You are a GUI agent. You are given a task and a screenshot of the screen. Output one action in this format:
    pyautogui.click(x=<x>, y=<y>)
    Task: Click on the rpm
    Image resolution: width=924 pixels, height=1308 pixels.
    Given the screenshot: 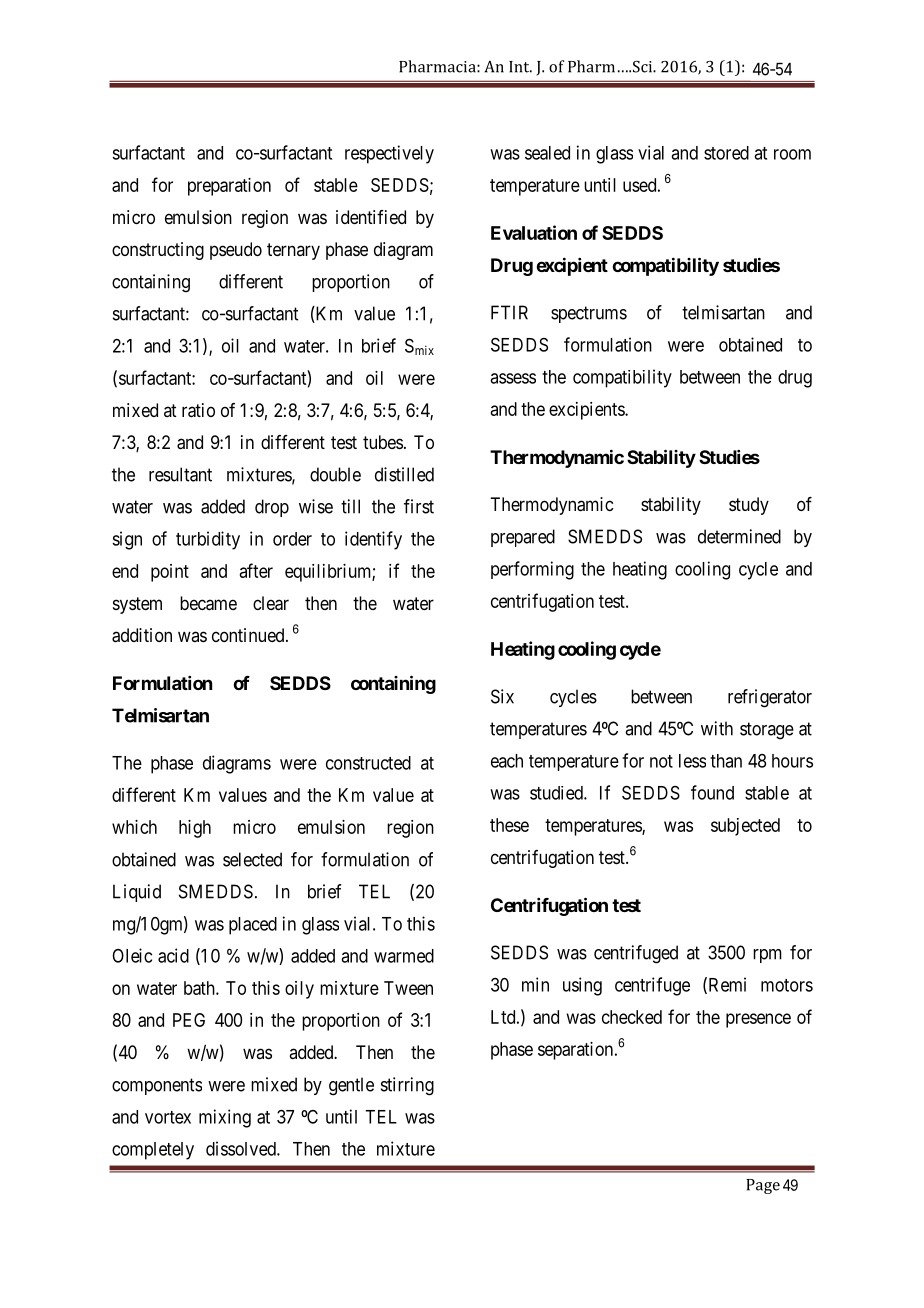 What is the action you would take?
    pyautogui.click(x=767, y=956)
